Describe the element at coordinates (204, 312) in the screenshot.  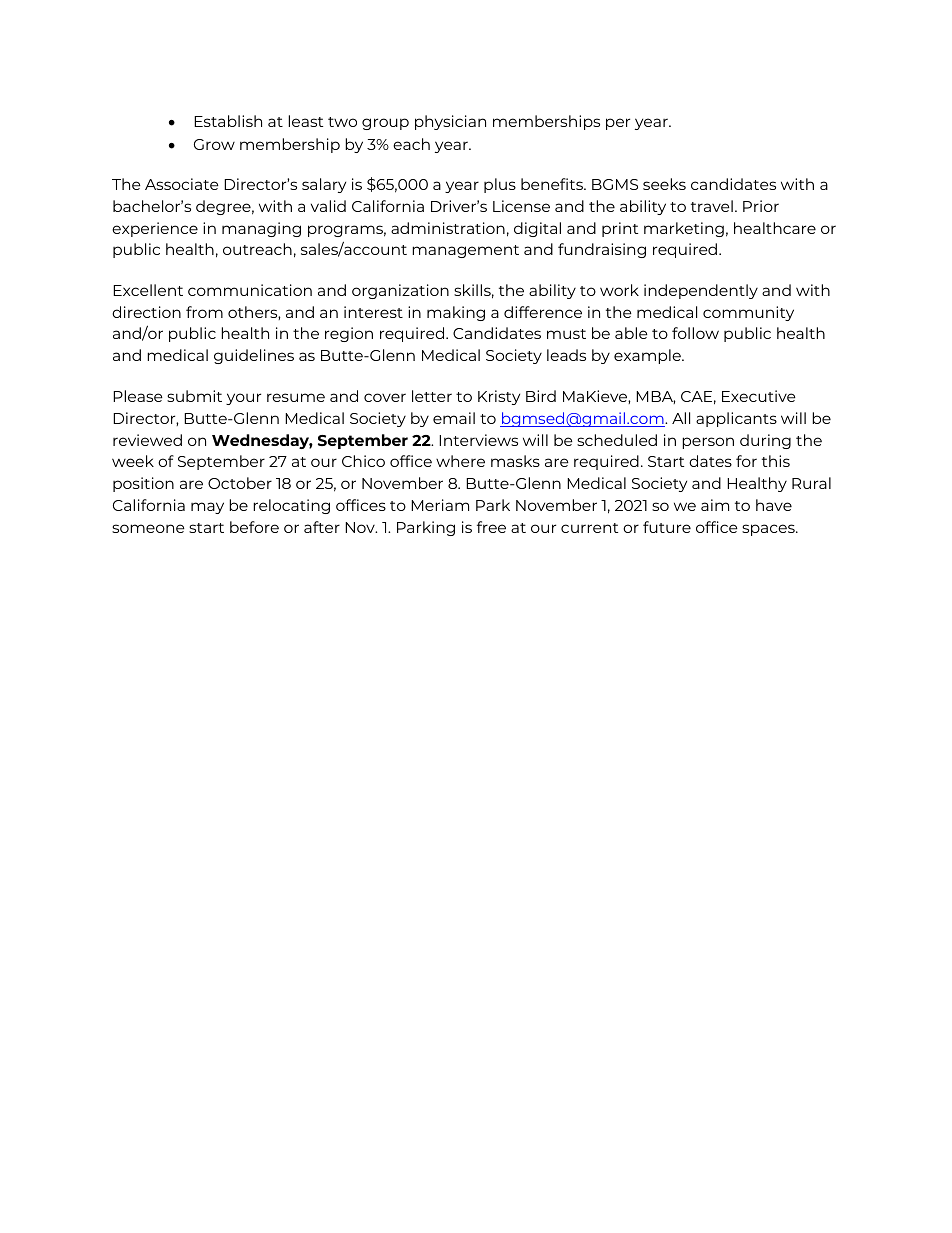
I see `from` at that location.
